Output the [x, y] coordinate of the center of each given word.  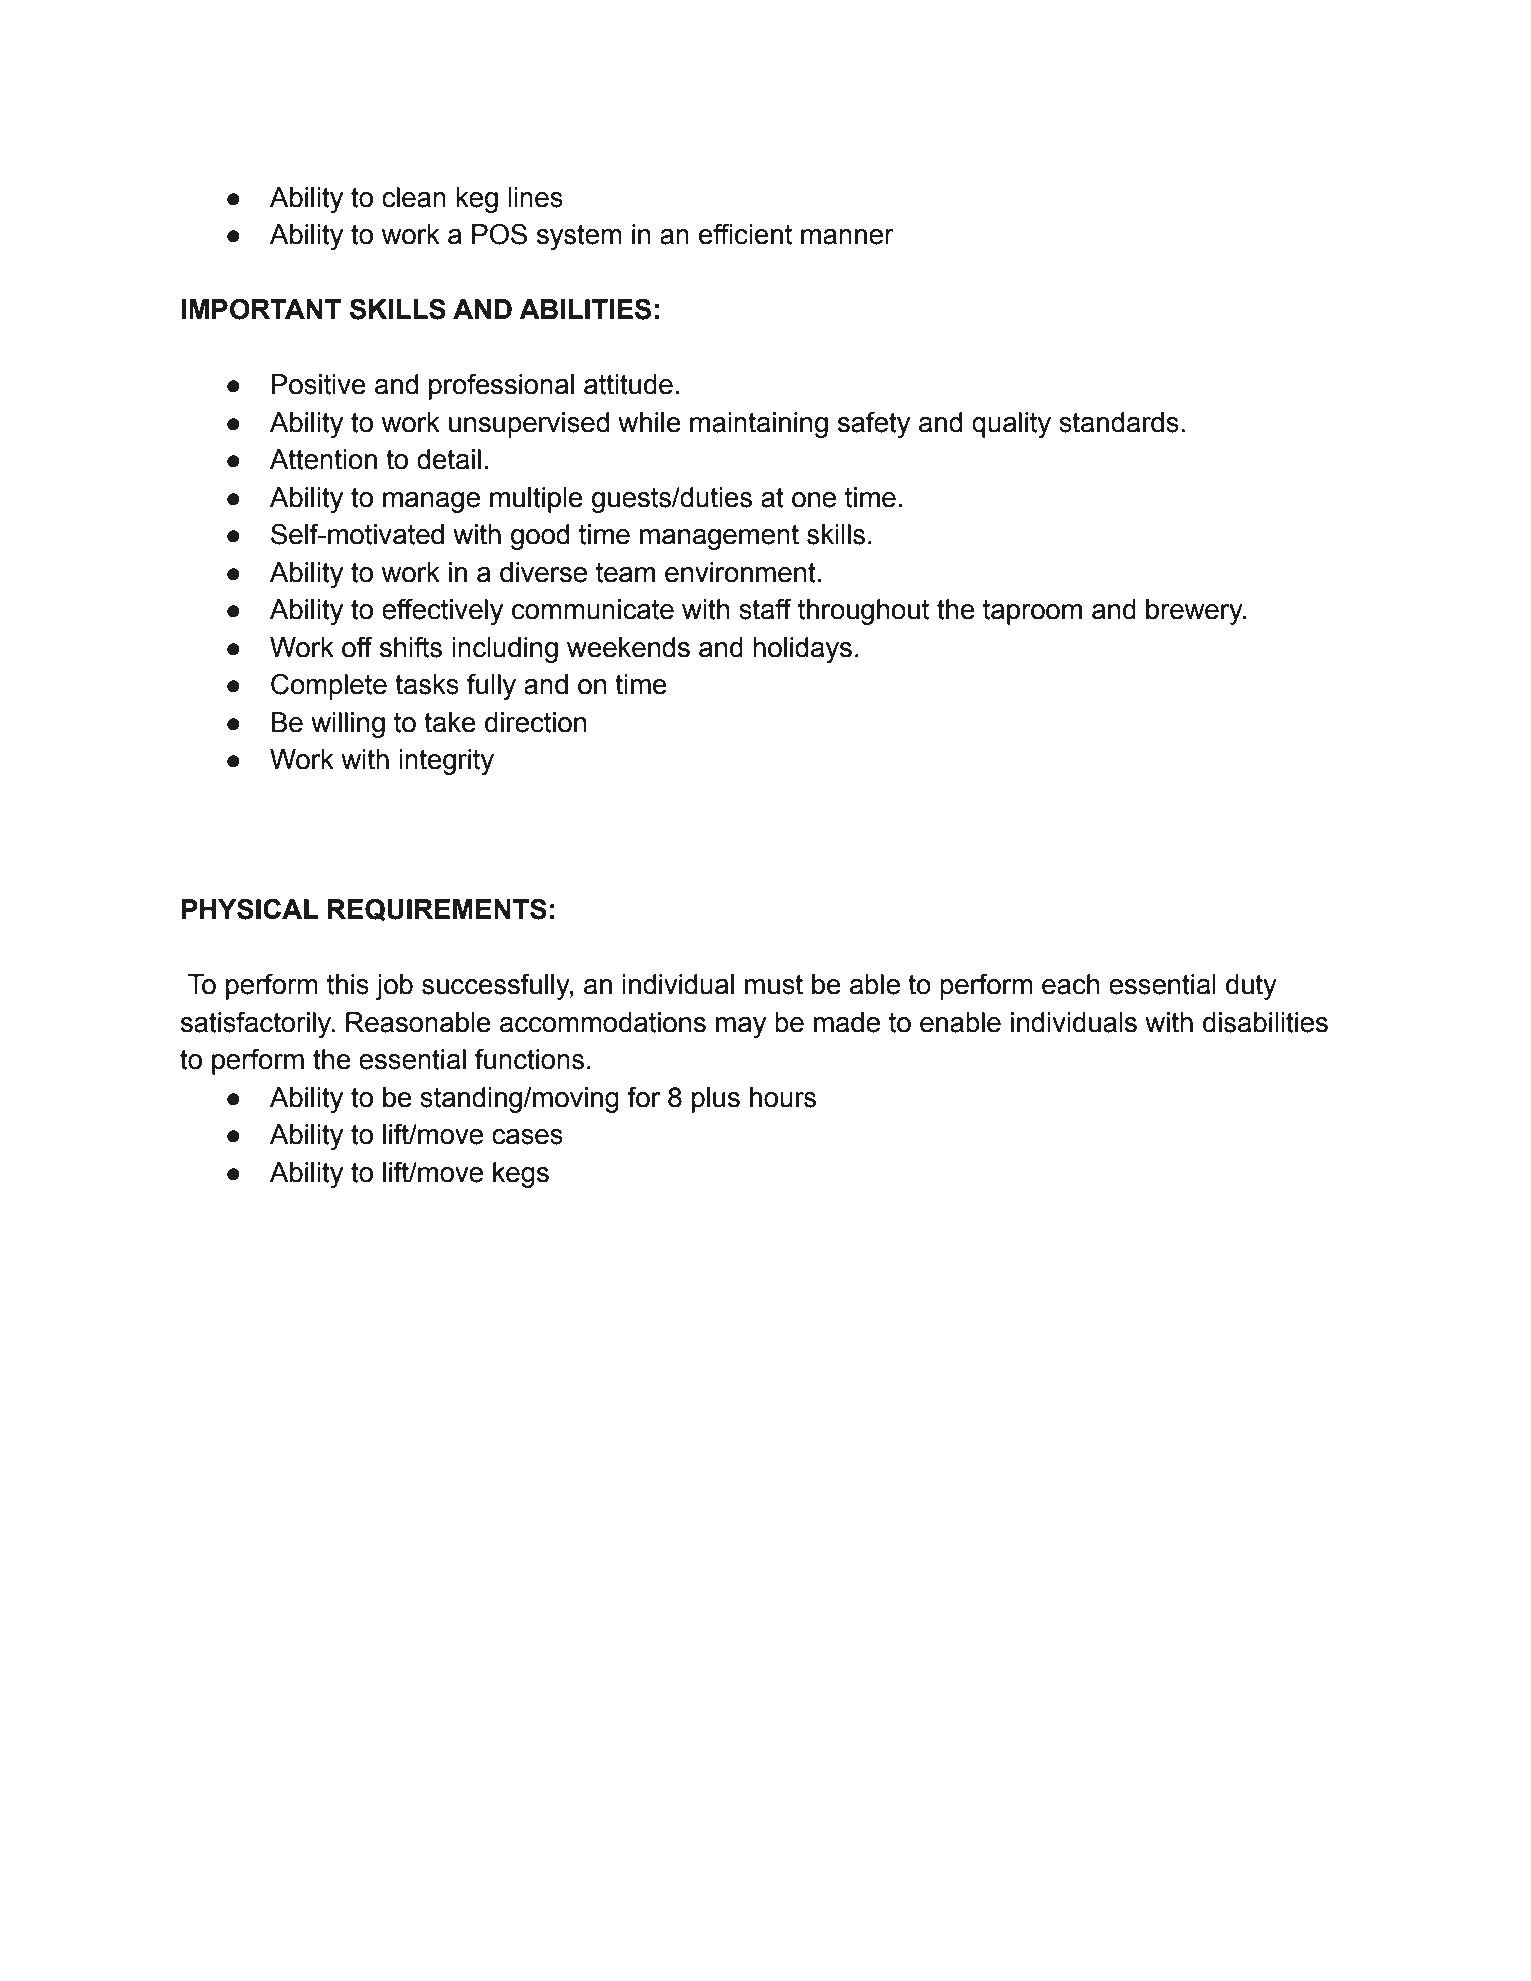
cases [527, 1137]
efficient [745, 234]
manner [847, 237]
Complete [329, 686]
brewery [1195, 612]
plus [716, 1100]
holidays [802, 650]
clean [414, 197]
